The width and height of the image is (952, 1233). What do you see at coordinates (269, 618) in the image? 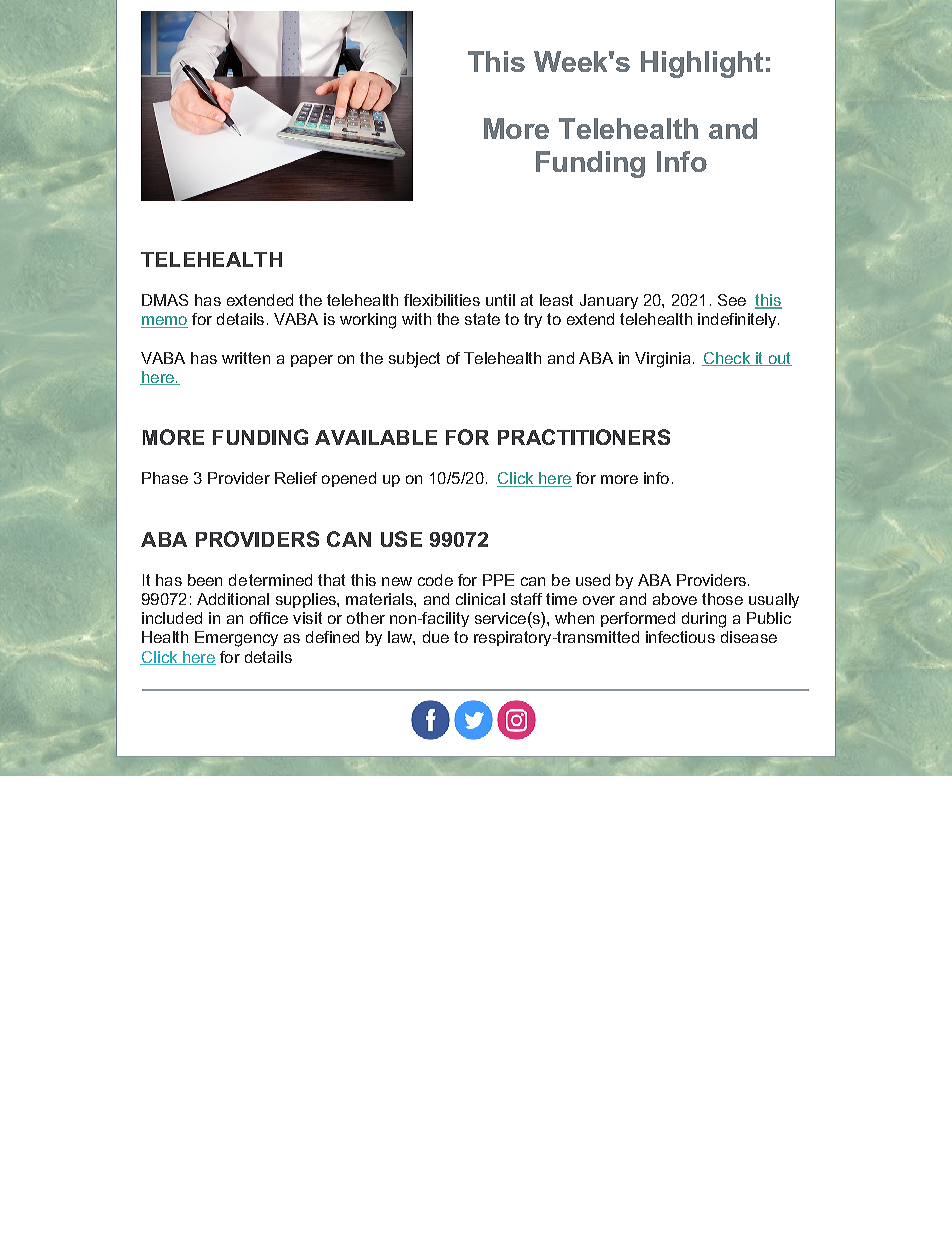
I see `office` at bounding box center [269, 618].
